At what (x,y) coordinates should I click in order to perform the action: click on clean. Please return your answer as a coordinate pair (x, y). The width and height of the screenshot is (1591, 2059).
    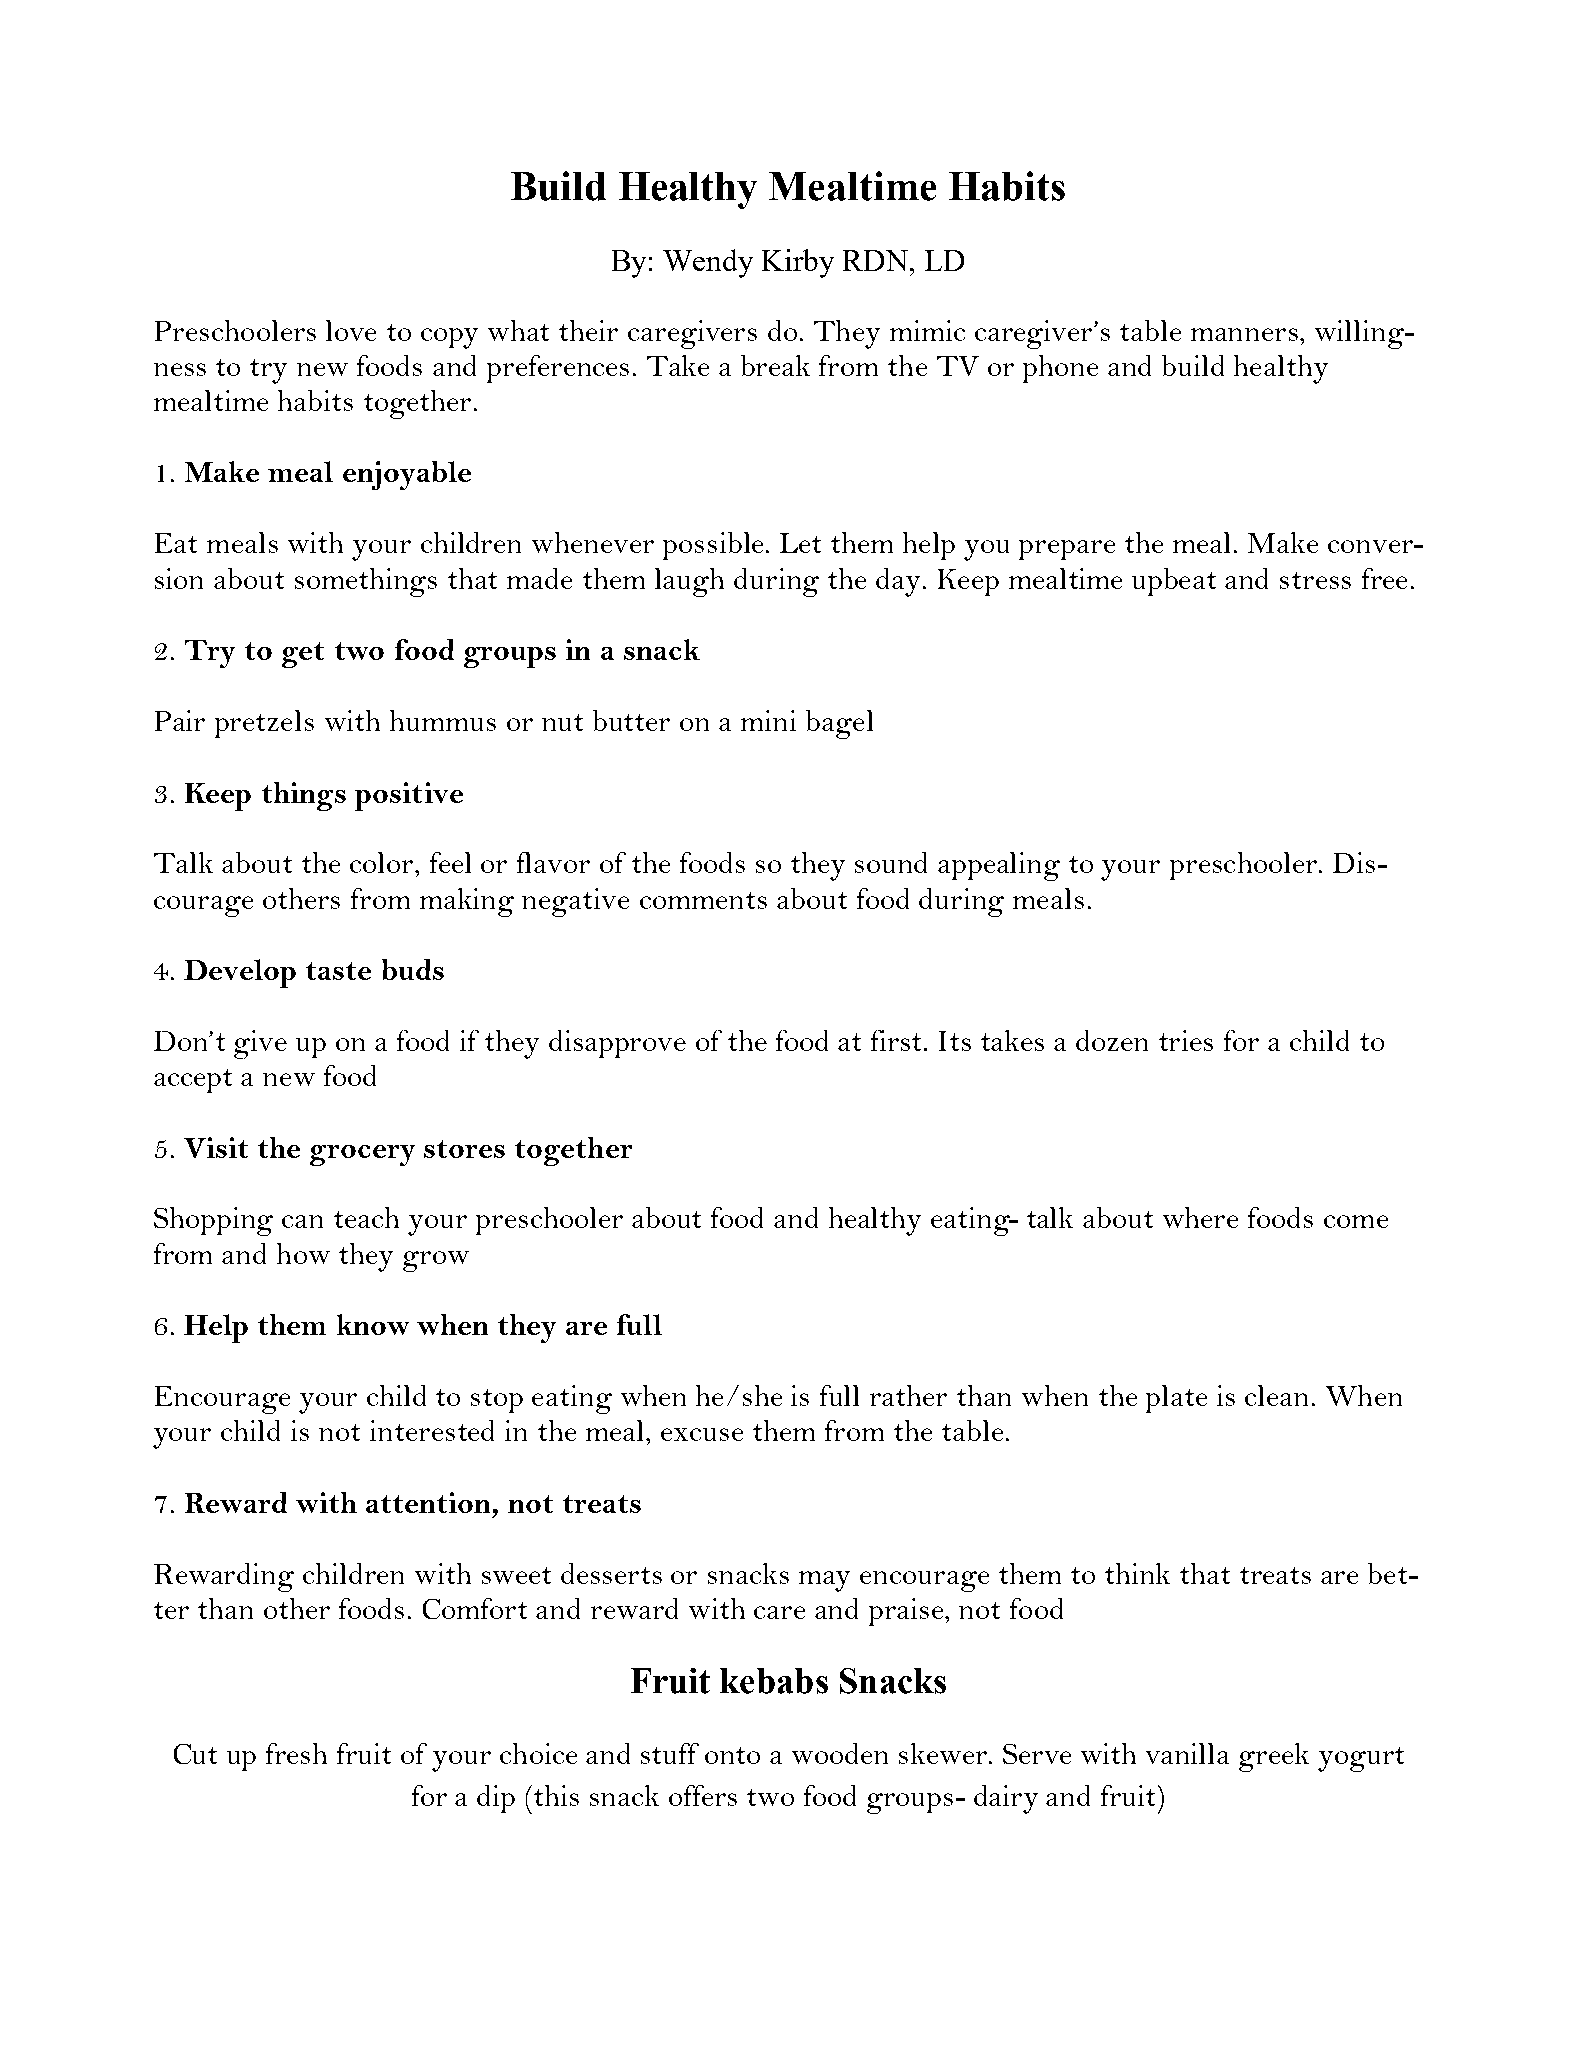
    Looking at the image, I should click on (1276, 1395).
